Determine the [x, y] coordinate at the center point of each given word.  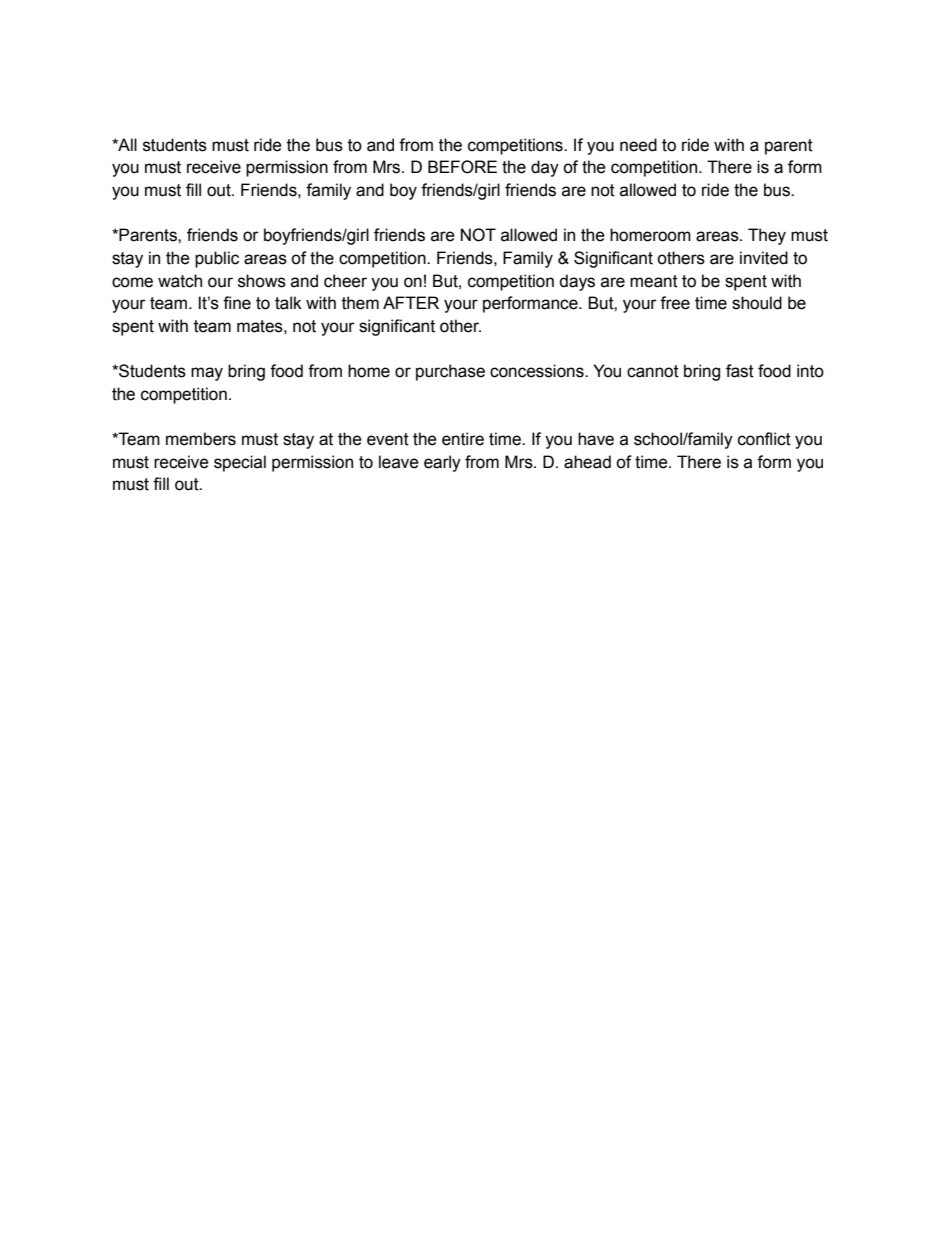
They [767, 236]
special [240, 463]
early [442, 463]
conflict [764, 439]
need [638, 145]
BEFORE [462, 167]
